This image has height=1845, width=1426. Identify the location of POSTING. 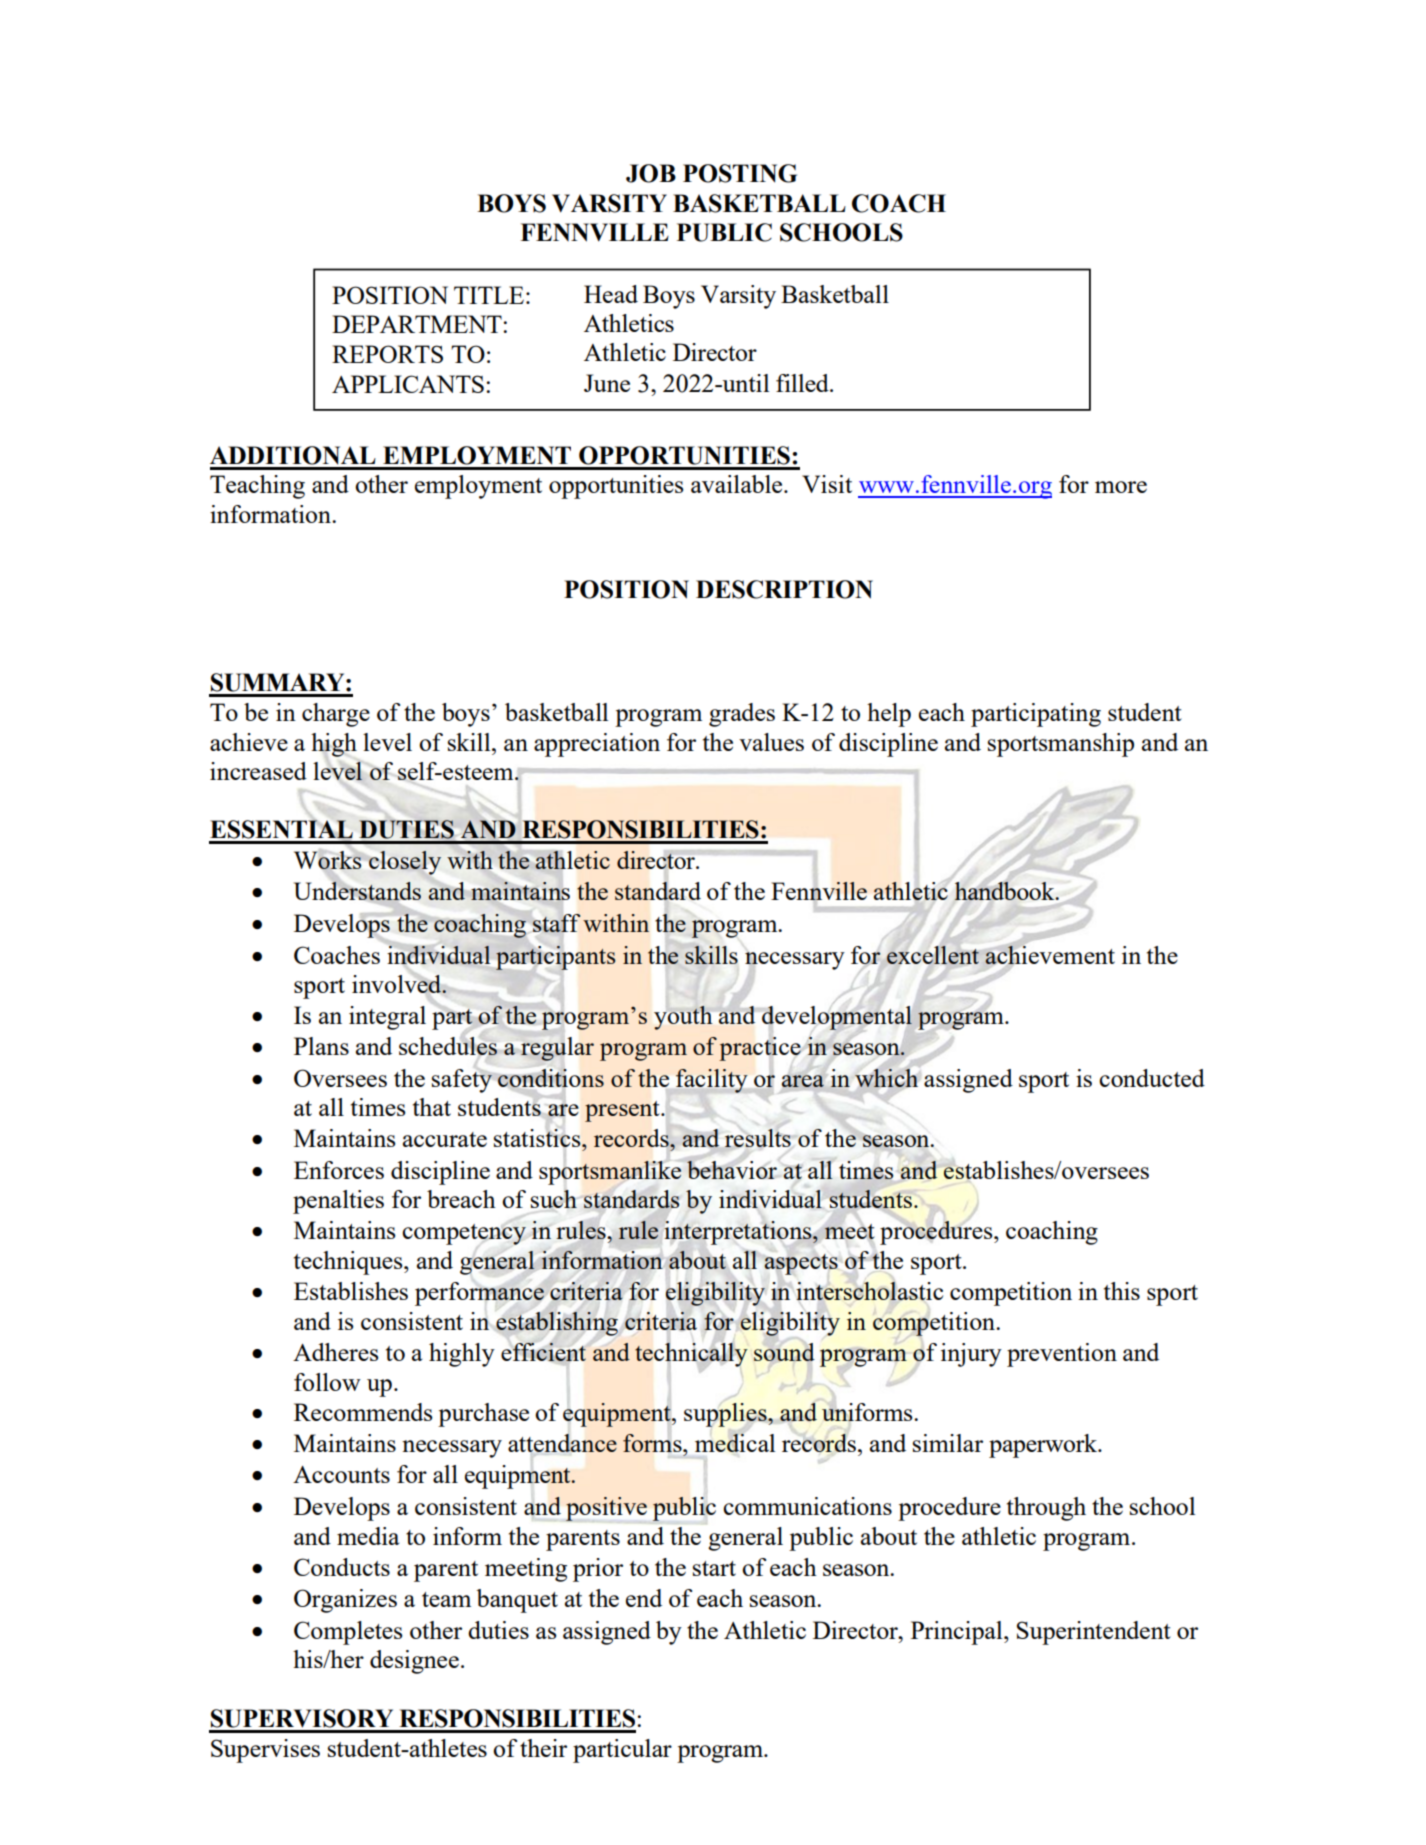
(740, 173).
